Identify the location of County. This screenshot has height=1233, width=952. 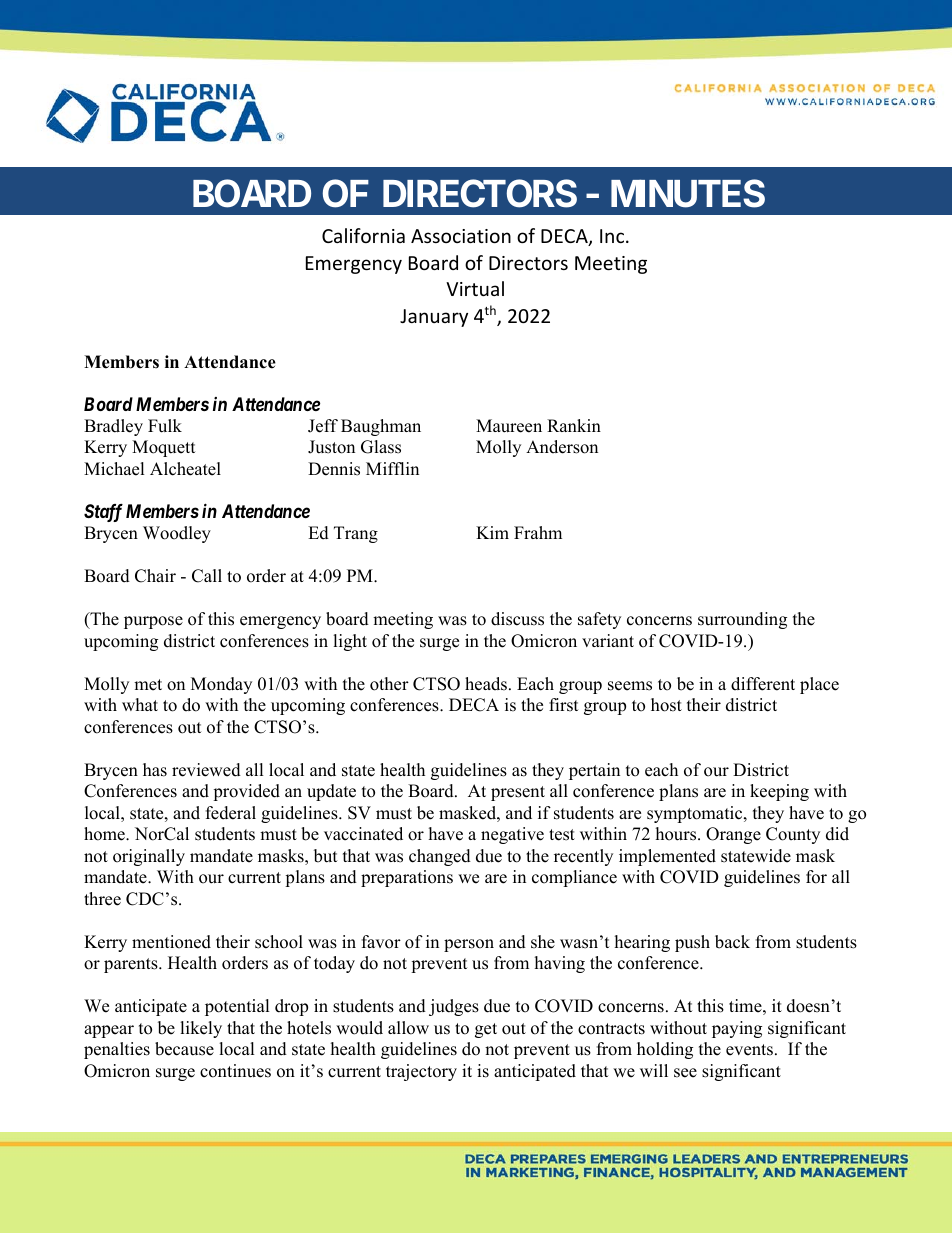
(793, 835).
